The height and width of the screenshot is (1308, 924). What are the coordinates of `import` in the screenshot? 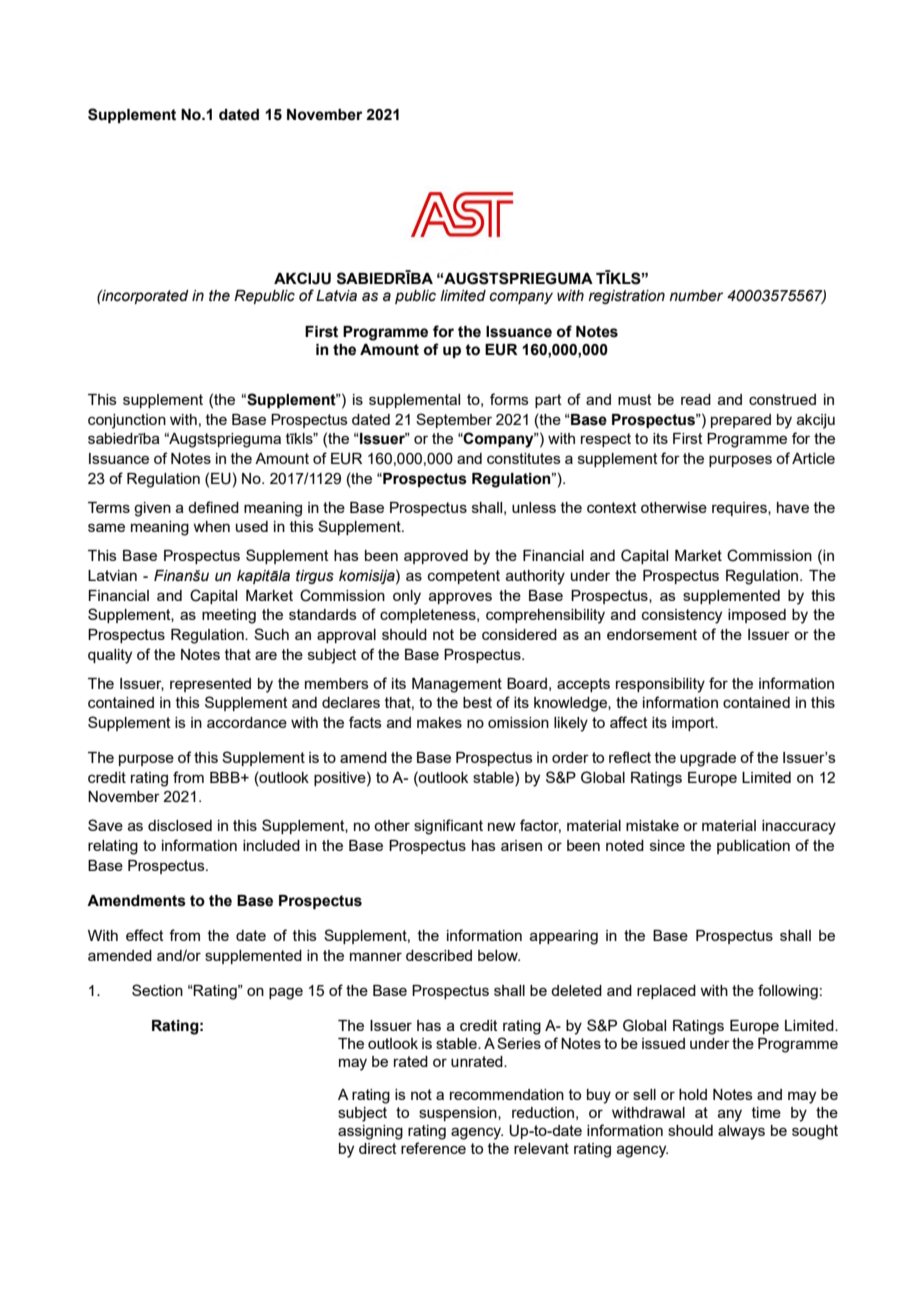 It's located at (694, 724).
